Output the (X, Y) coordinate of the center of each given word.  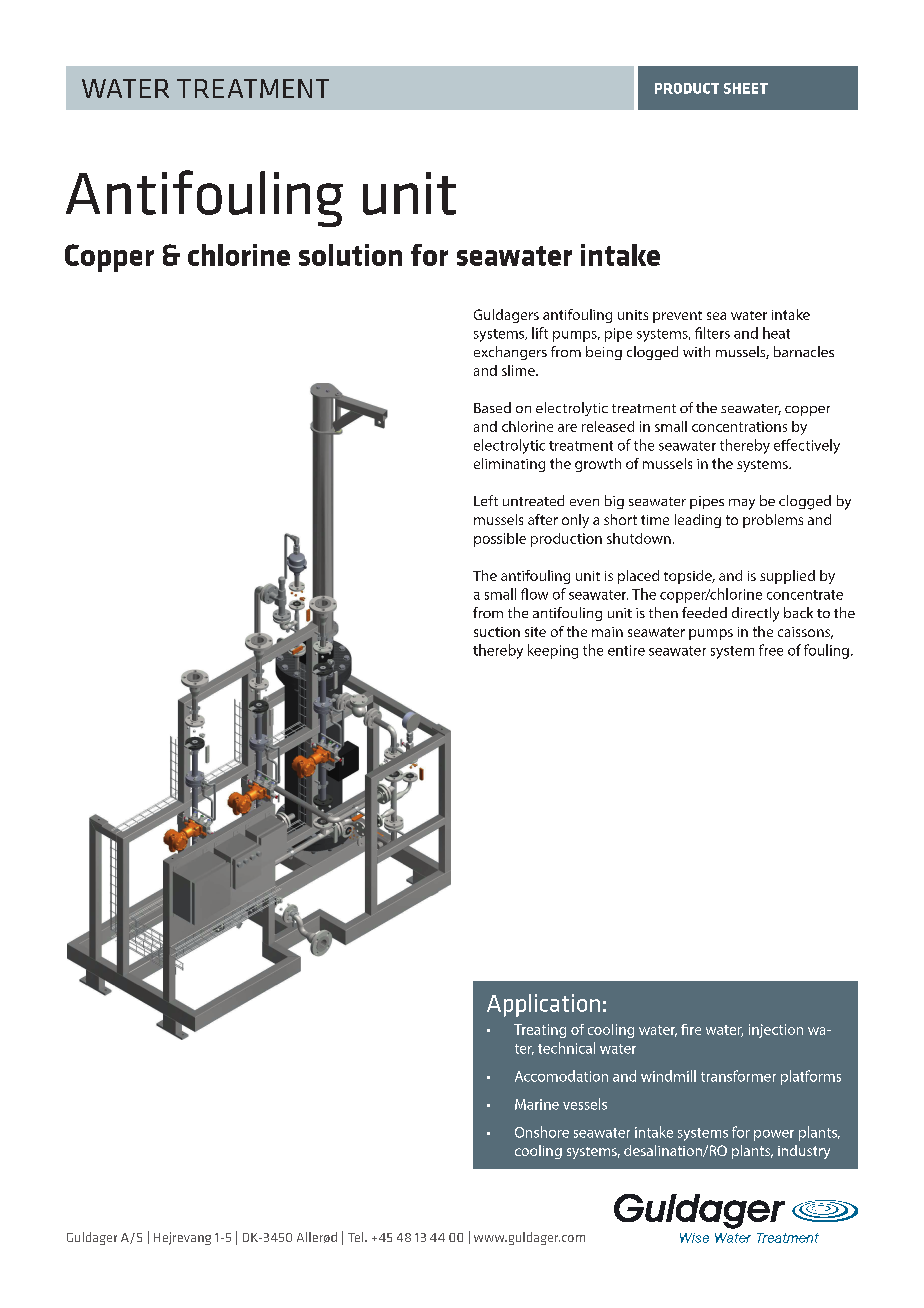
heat (776, 333)
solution (350, 255)
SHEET (746, 88)
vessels (585, 1104)
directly (755, 614)
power (774, 1135)
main (607, 632)
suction (497, 632)
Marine (537, 1104)
